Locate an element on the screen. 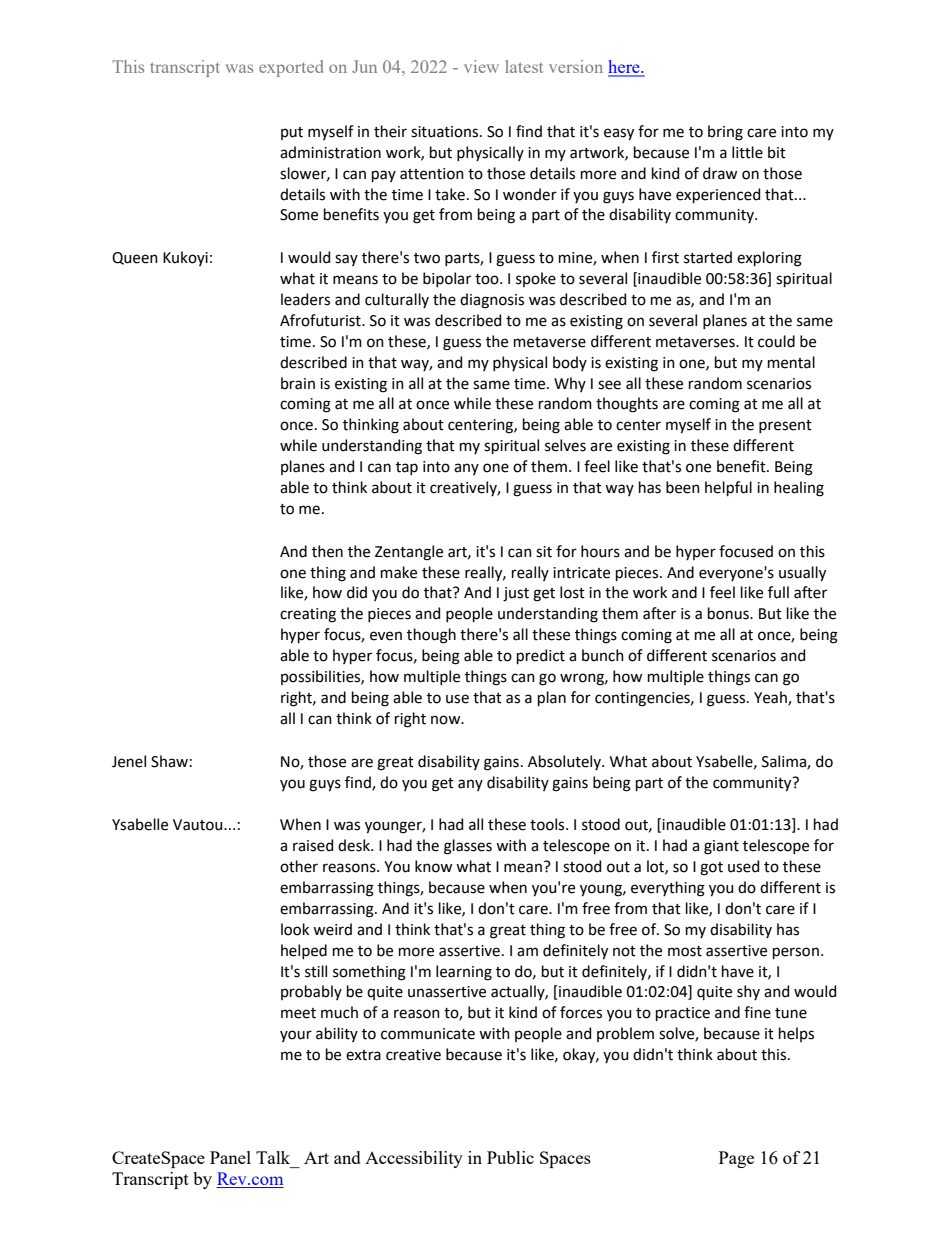 This screenshot has width=952, height=1233. got is located at coordinates (711, 869).
